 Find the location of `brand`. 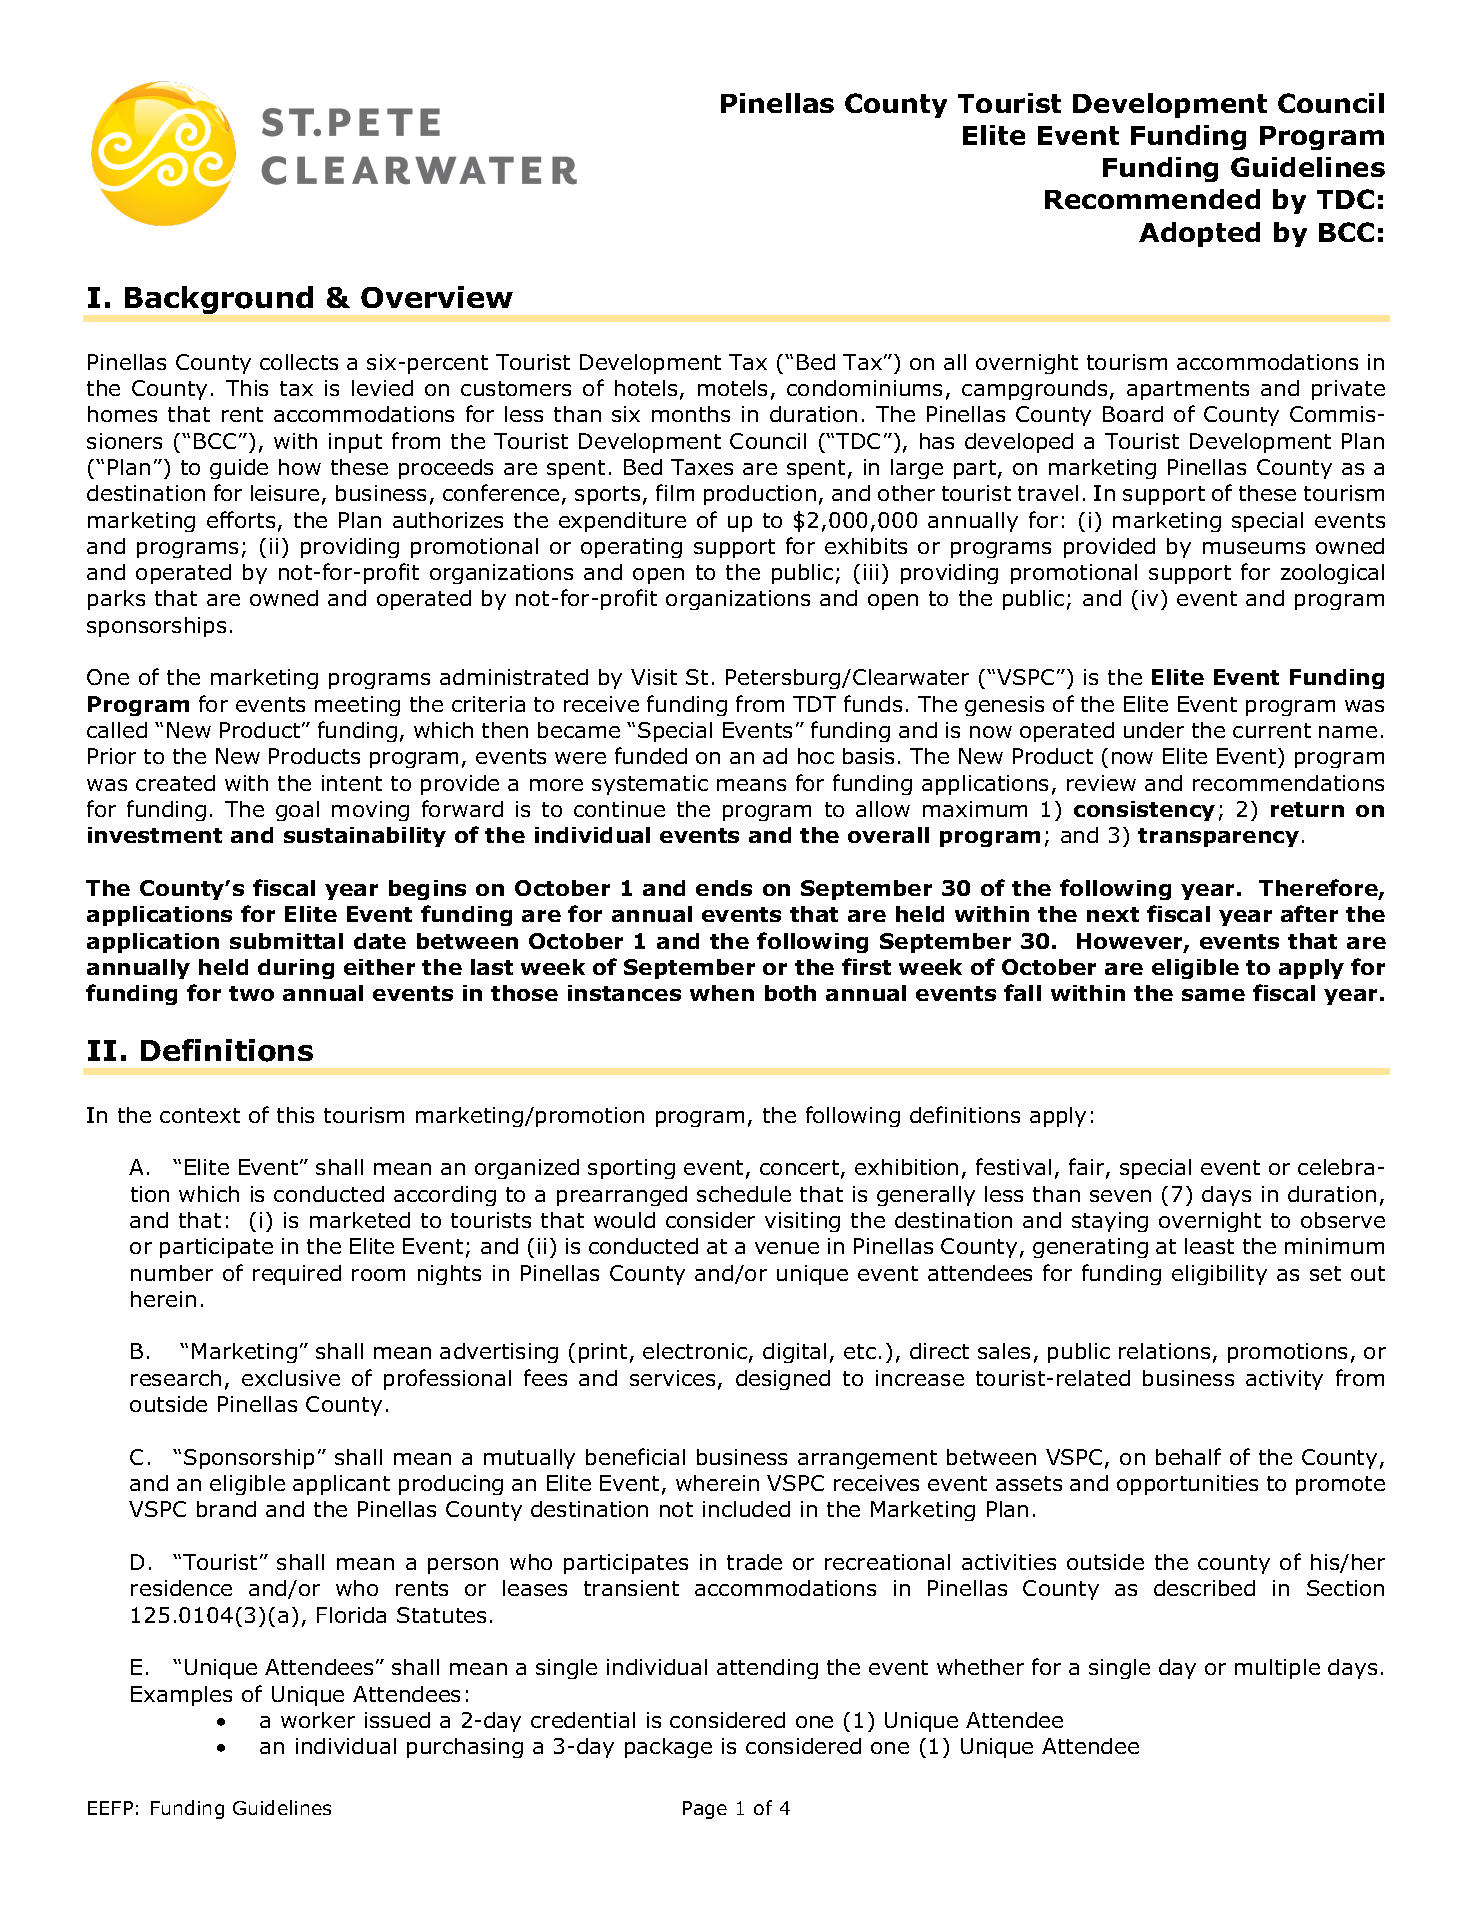

brand is located at coordinates (226, 1509).
